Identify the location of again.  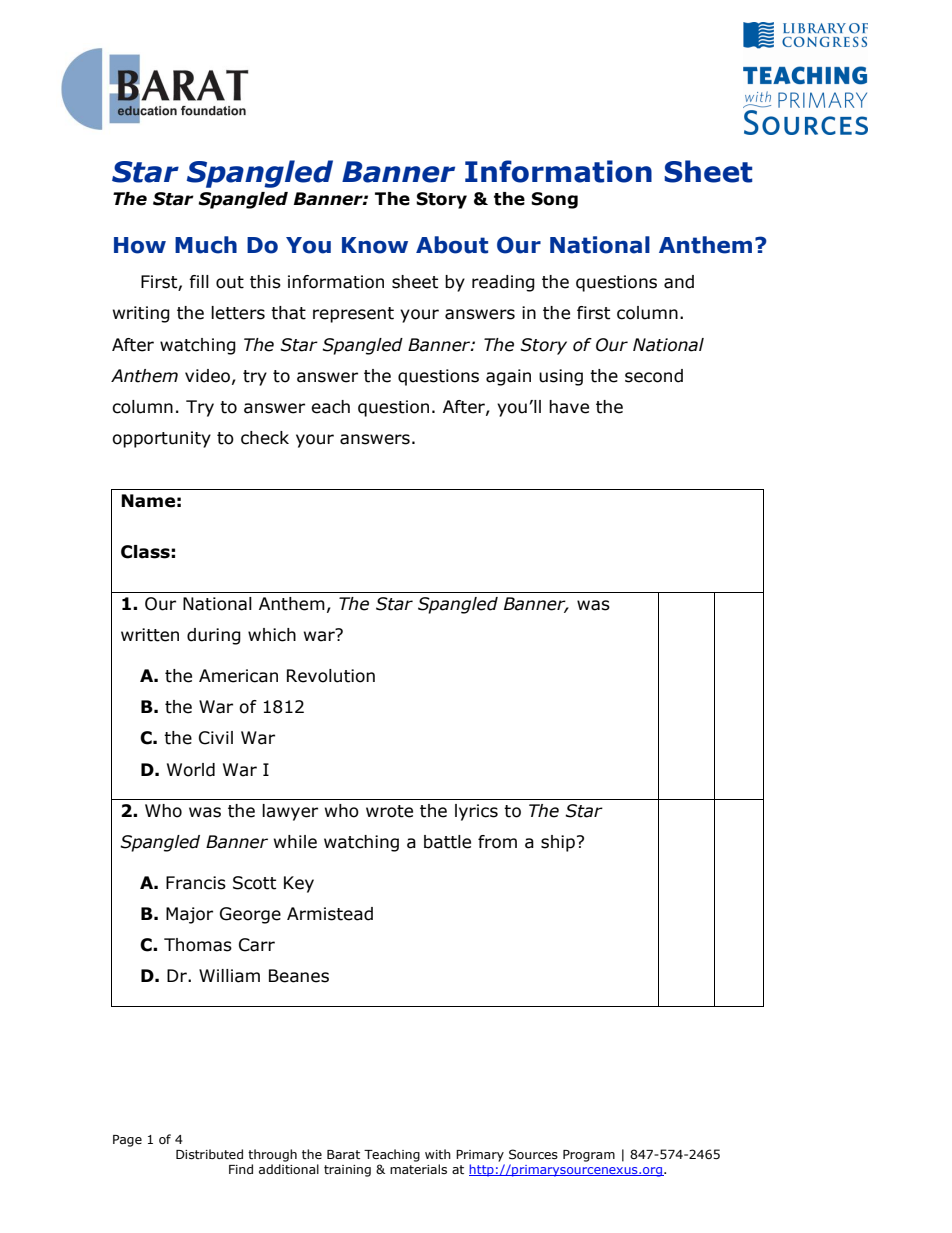
(508, 377).
